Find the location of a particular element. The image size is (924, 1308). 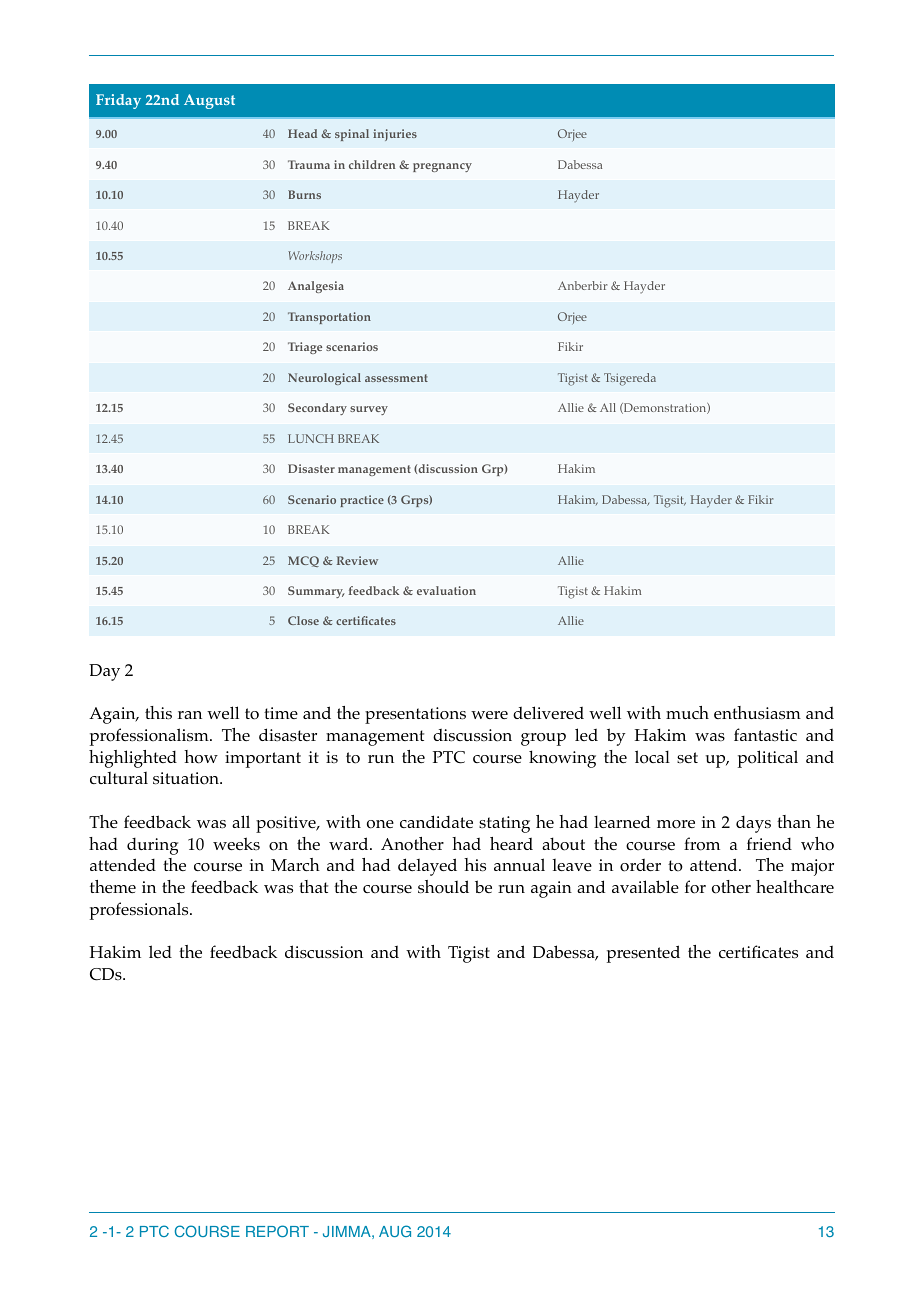

August is located at coordinates (209, 101).
